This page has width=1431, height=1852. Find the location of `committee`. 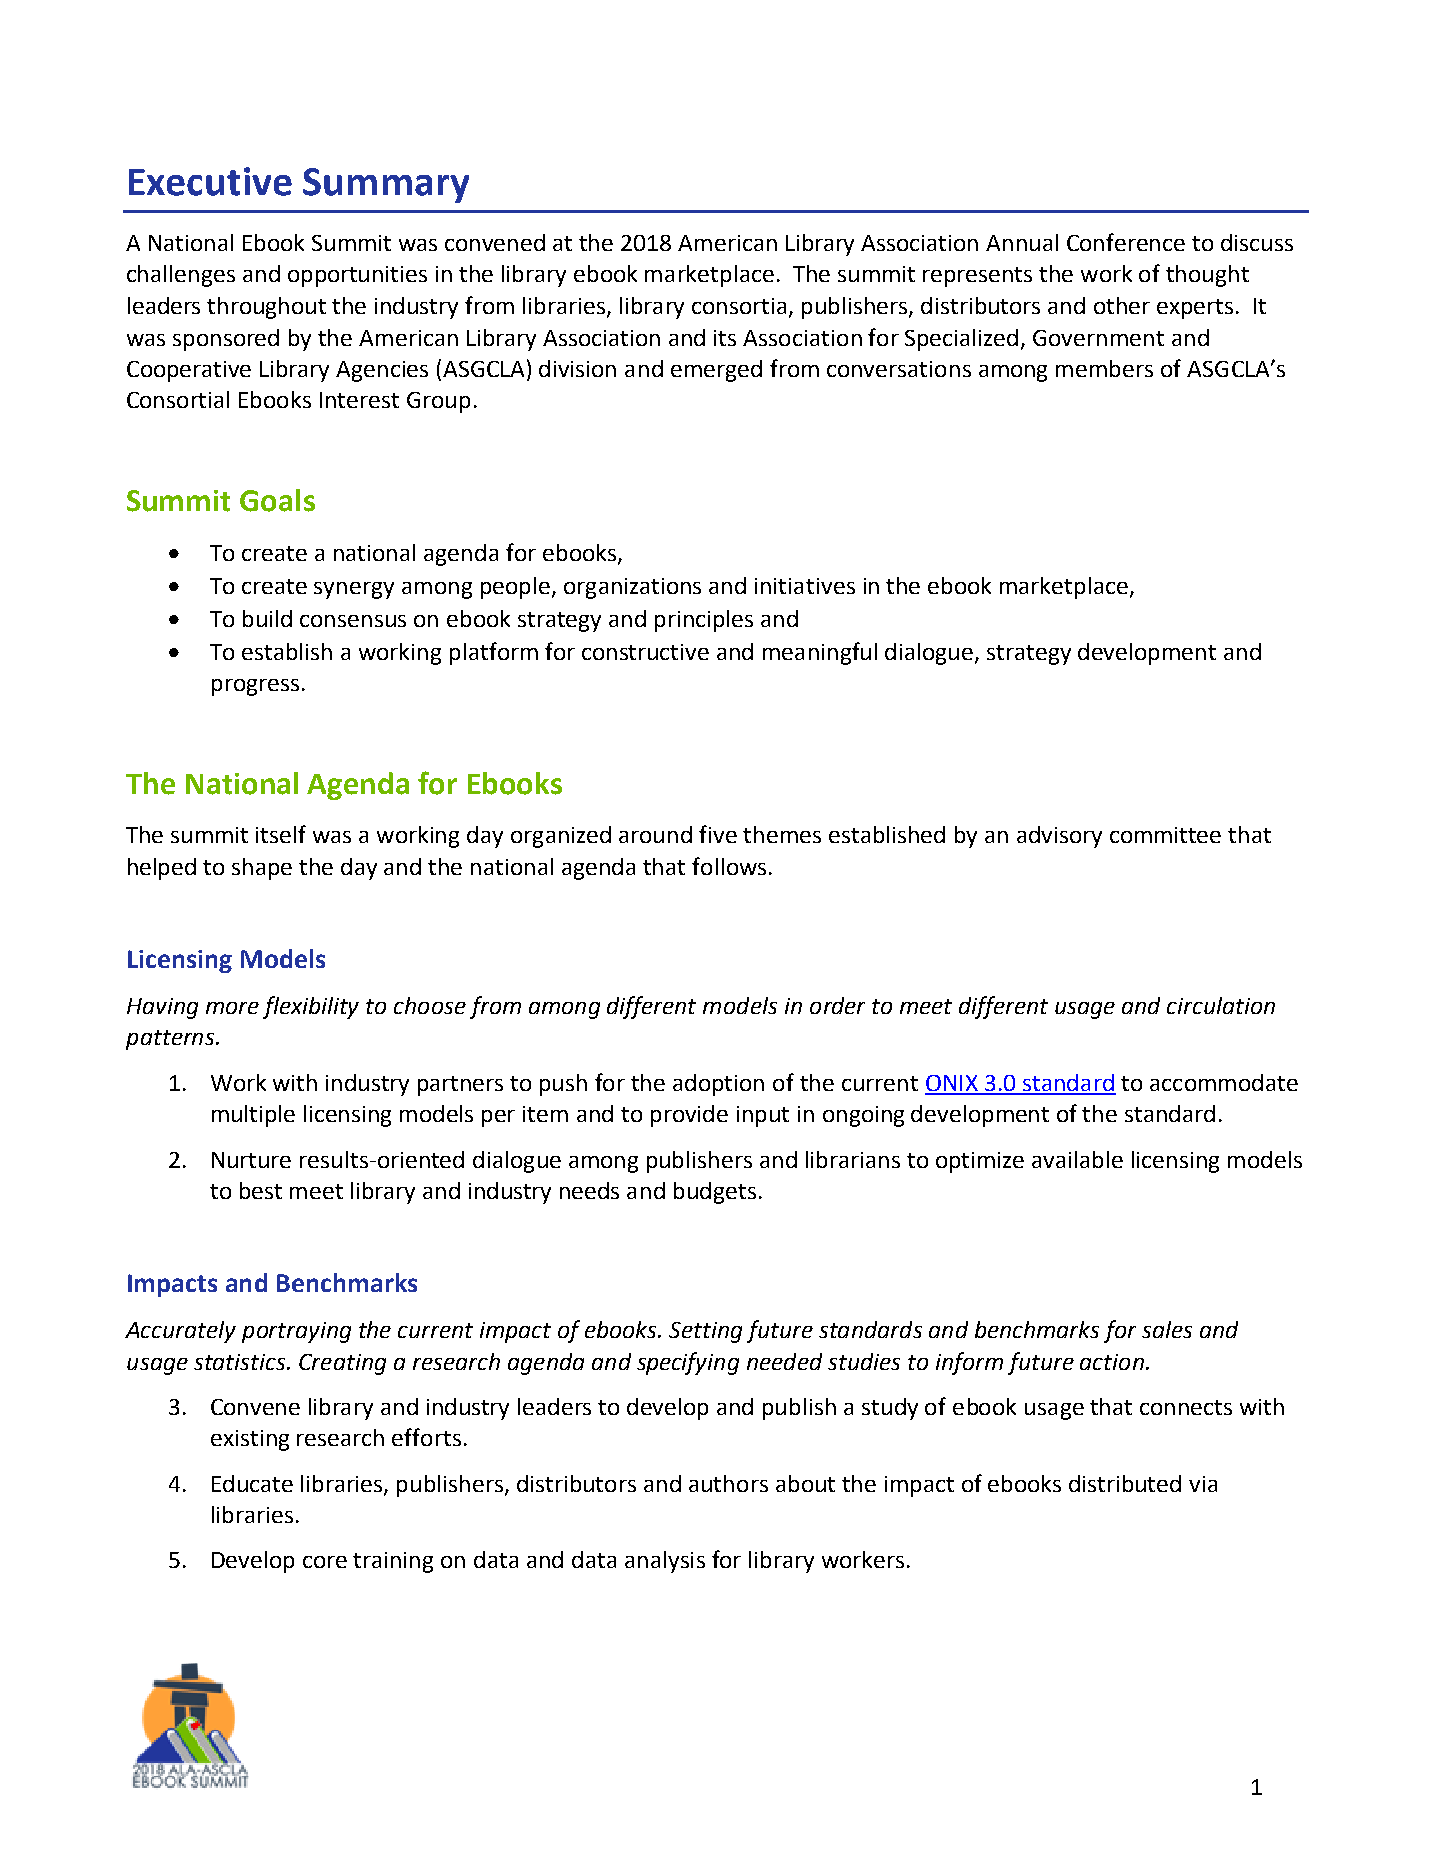

committee is located at coordinates (1165, 835).
